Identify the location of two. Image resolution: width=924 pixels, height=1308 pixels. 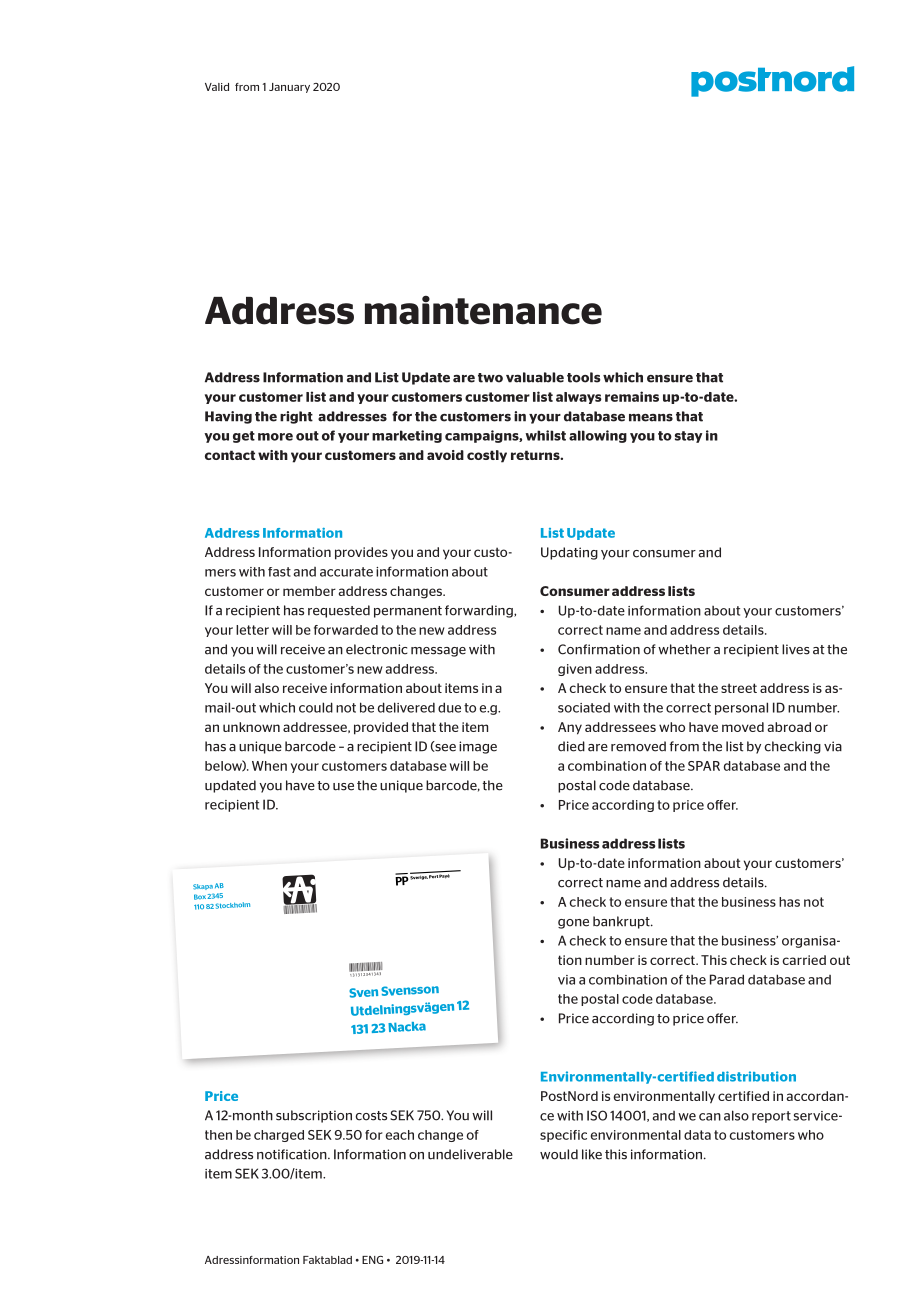
(490, 378).
